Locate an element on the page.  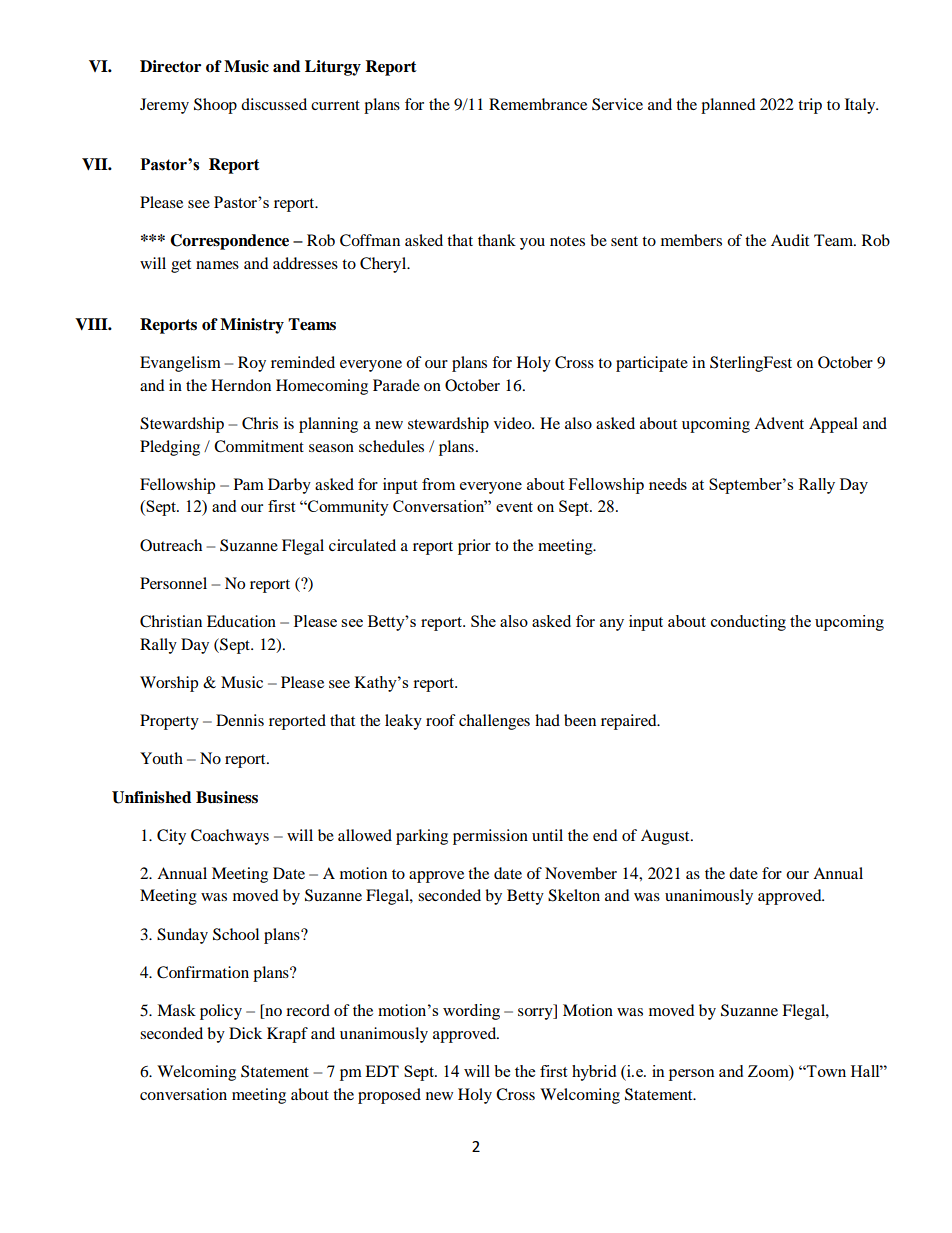
discussed is located at coordinates (274, 104).
